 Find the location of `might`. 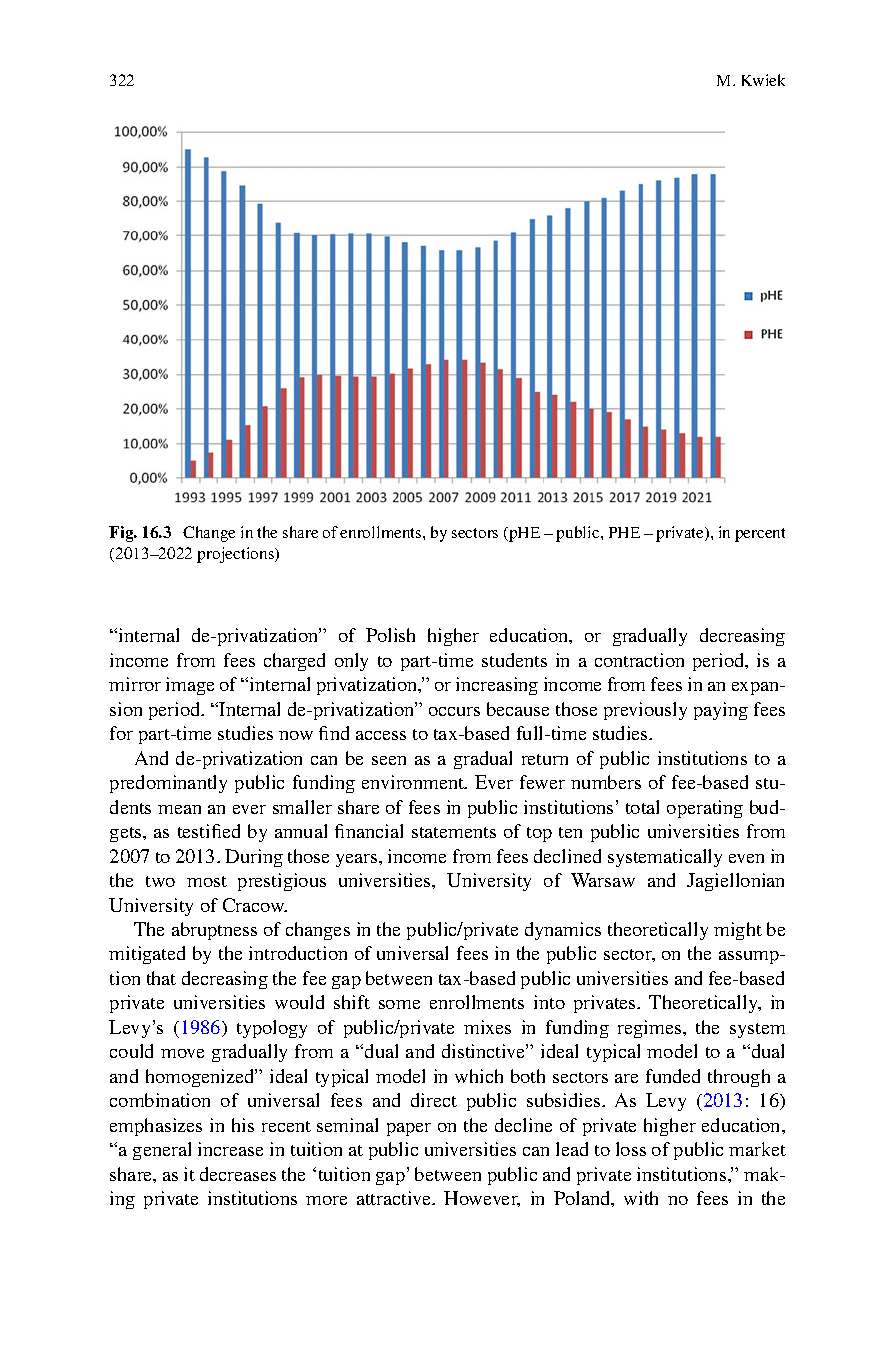

might is located at coordinates (738, 931).
